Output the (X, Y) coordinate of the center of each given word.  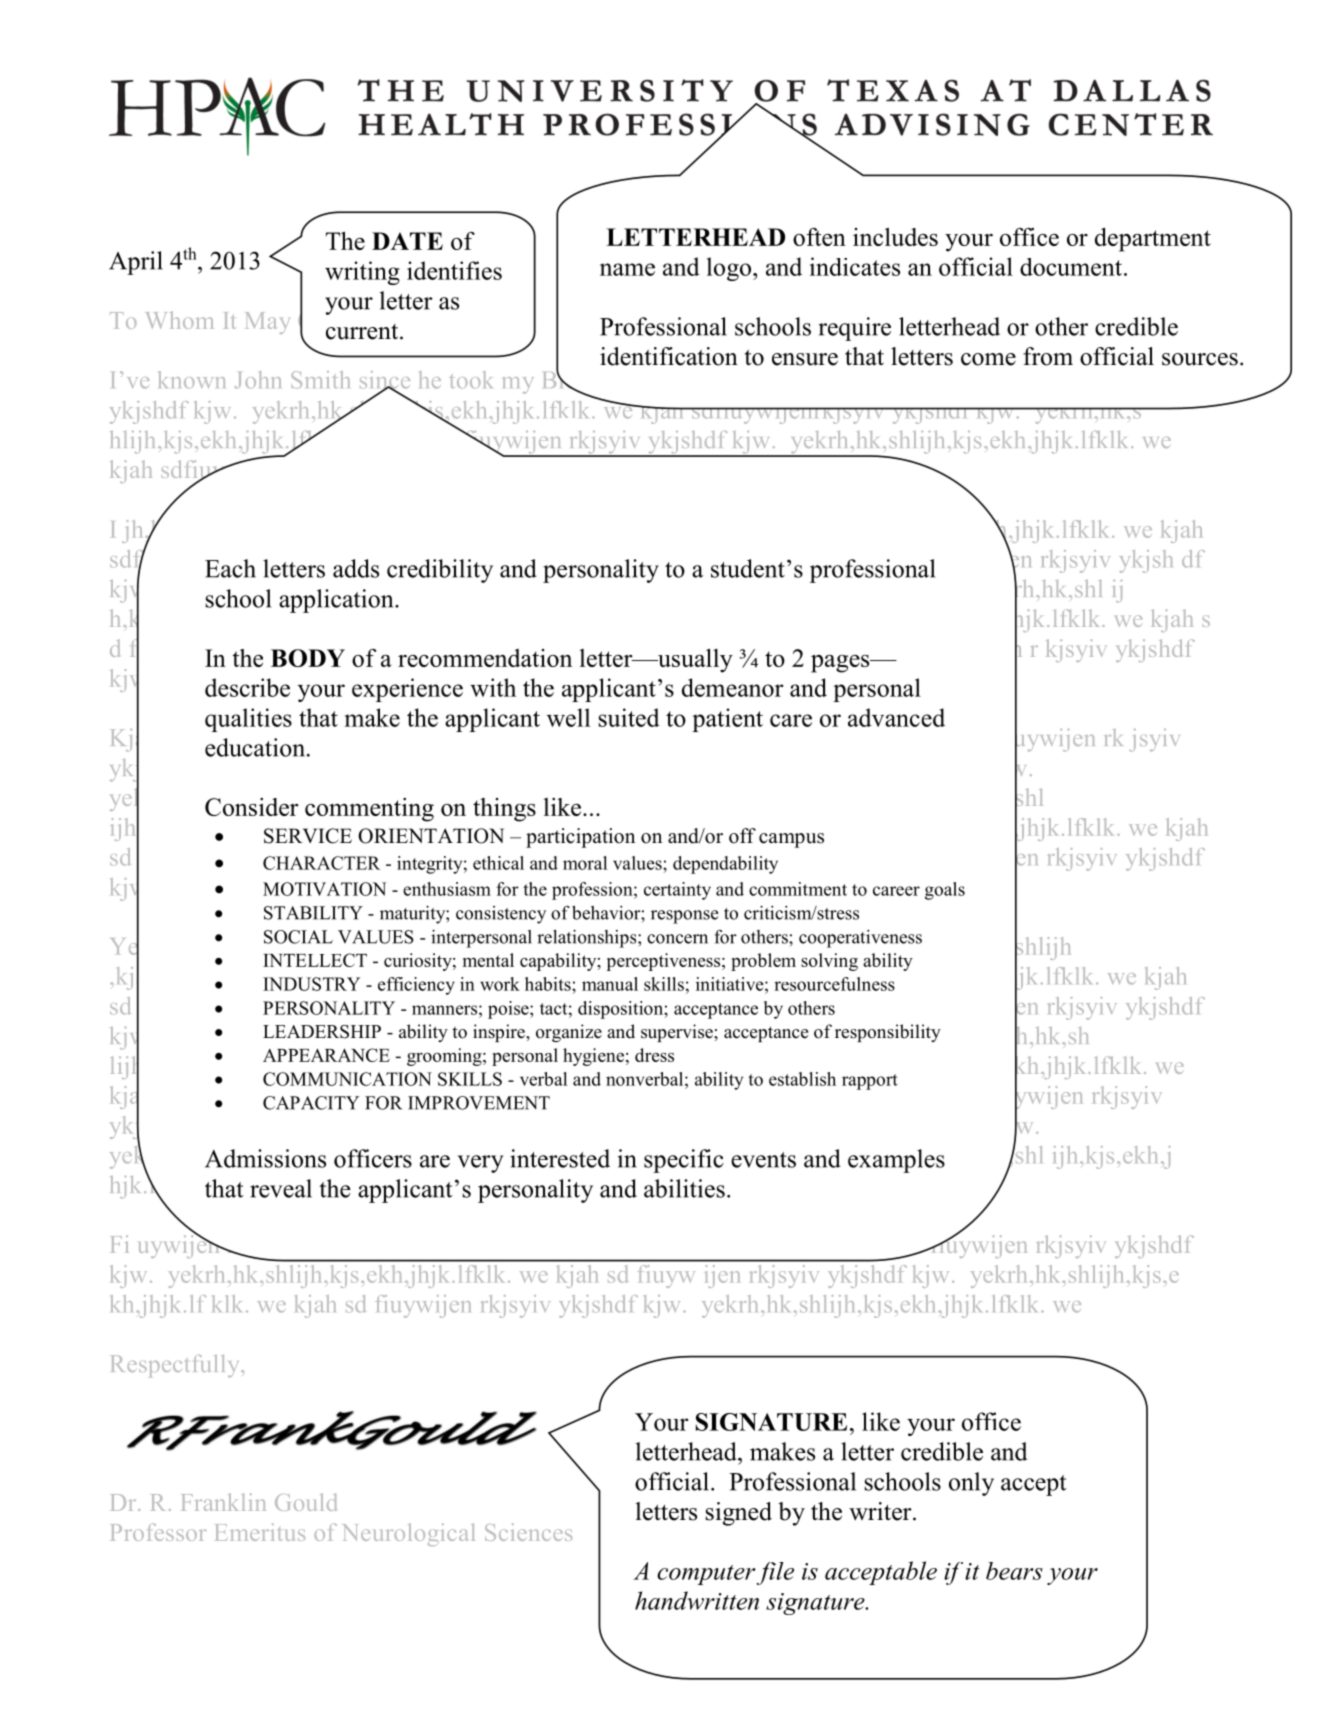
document (1071, 267)
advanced (896, 717)
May (268, 323)
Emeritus (260, 1532)
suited (629, 717)
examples (896, 1161)
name (627, 269)
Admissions (265, 1158)
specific (684, 1161)
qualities (248, 720)
